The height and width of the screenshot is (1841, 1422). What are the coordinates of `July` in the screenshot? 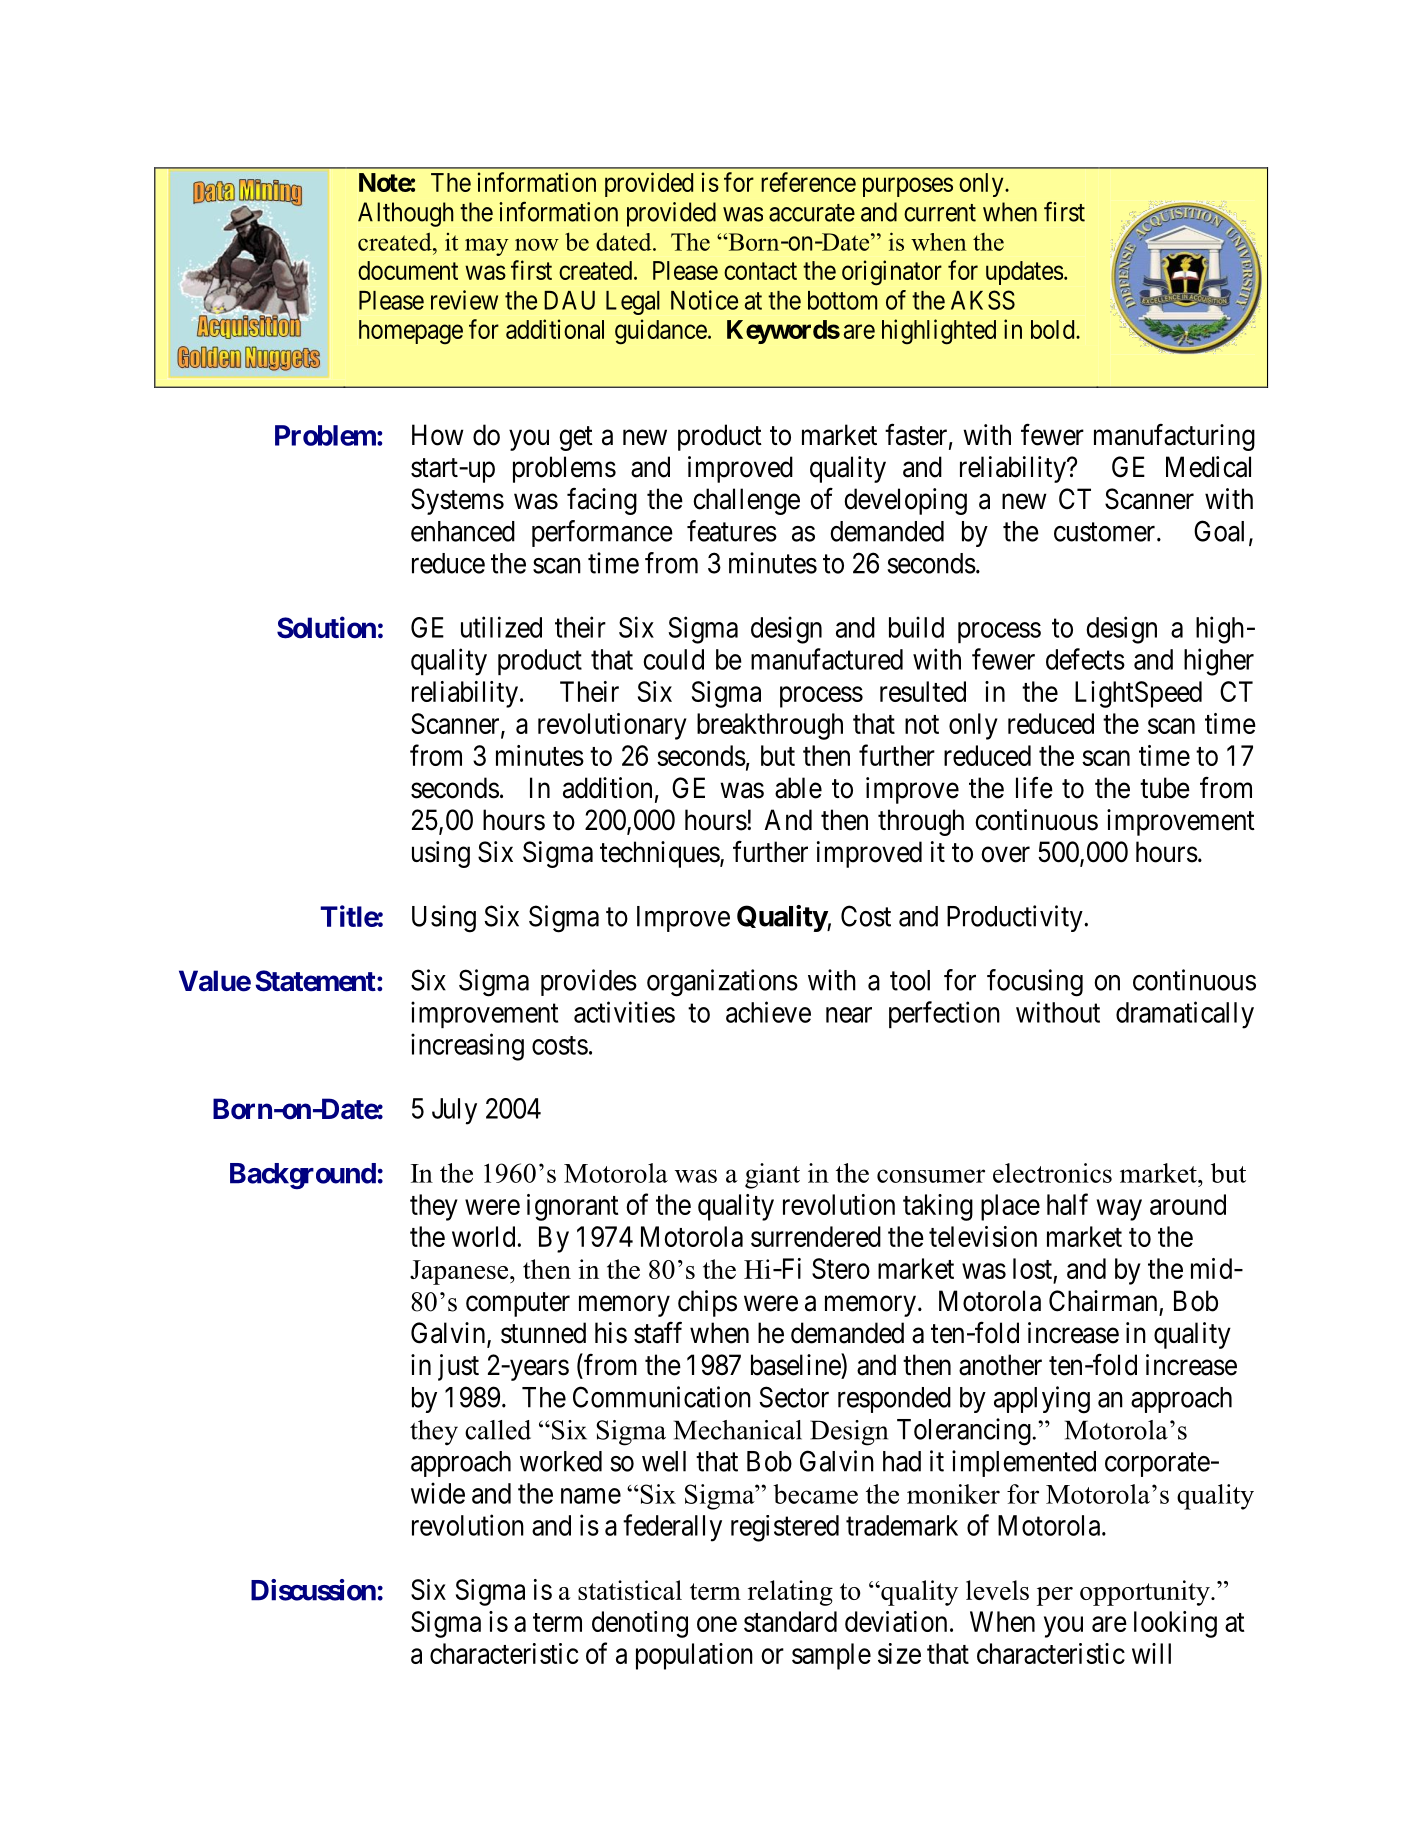 It's located at (454, 1111).
